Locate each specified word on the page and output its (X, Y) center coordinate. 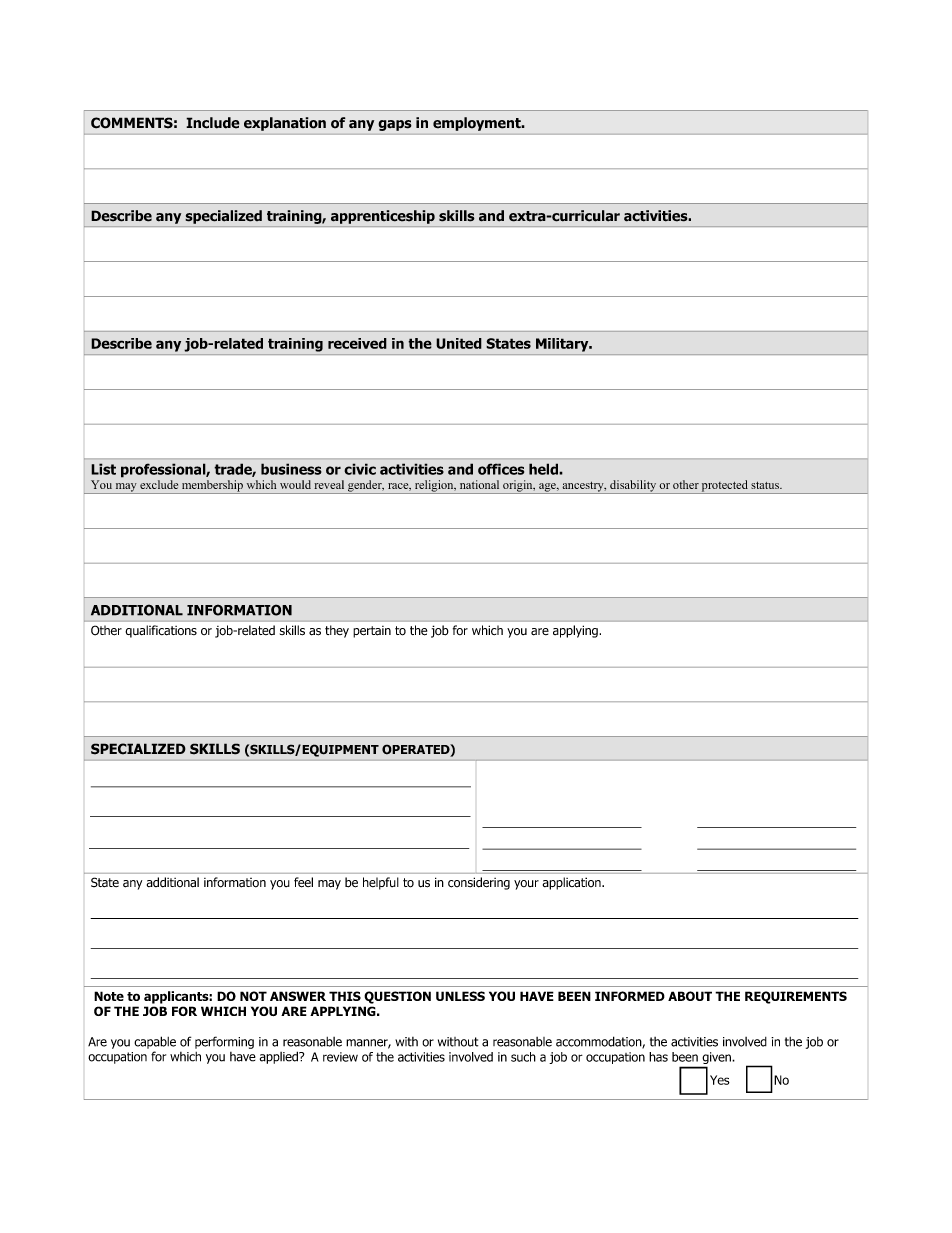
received (357, 343)
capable (155, 1042)
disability (633, 487)
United (459, 343)
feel (303, 882)
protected (725, 487)
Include (213, 123)
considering (479, 883)
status (766, 485)
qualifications (161, 631)
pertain (372, 632)
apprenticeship (383, 217)
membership (212, 487)
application (573, 883)
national (479, 484)
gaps (395, 125)
